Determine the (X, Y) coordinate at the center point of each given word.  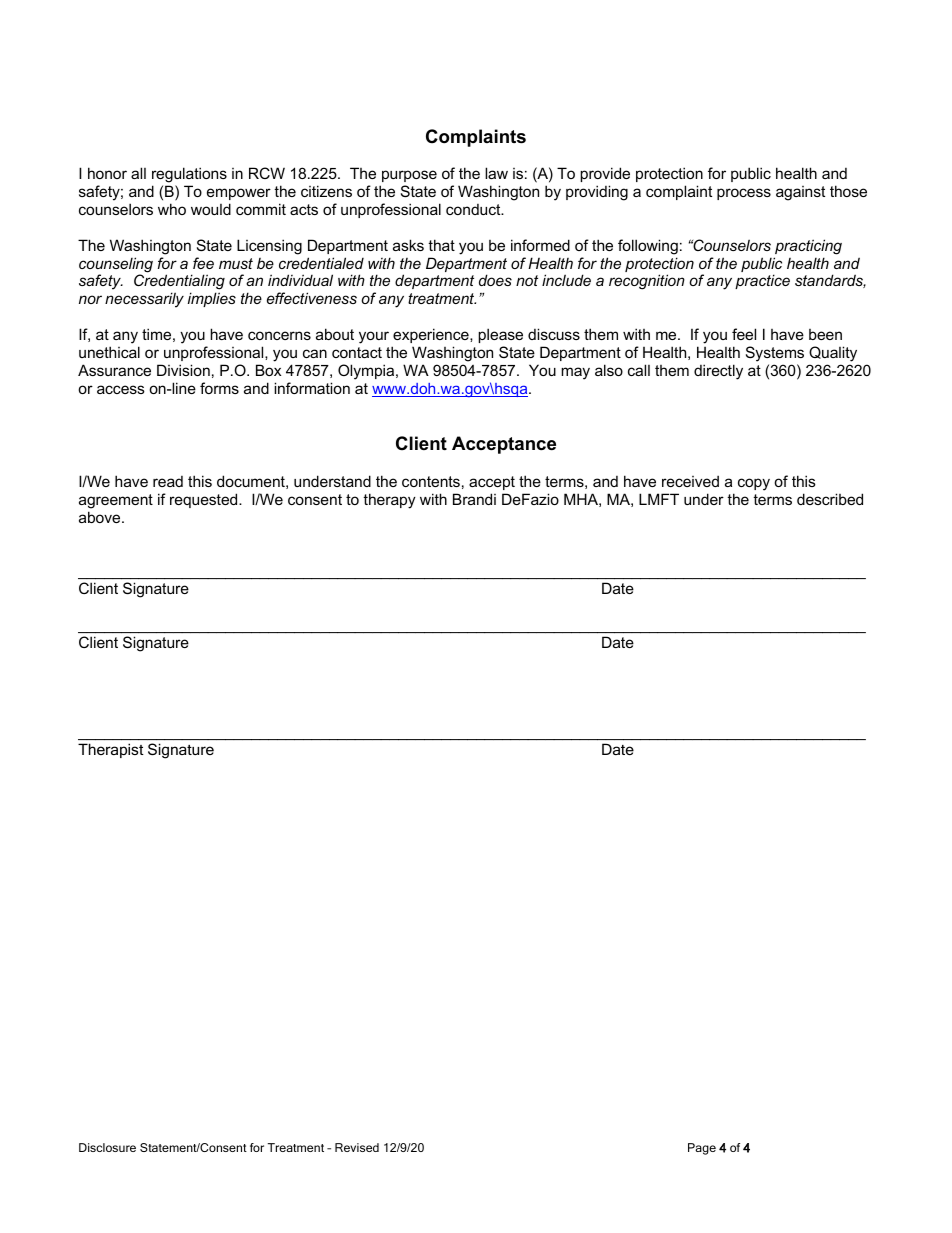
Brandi (474, 499)
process (744, 194)
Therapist (111, 750)
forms (219, 388)
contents (431, 481)
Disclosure (107, 1147)
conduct (474, 209)
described (830, 499)
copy (754, 484)
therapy (389, 501)
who (172, 209)
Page (702, 1149)
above (101, 517)
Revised (357, 1147)
